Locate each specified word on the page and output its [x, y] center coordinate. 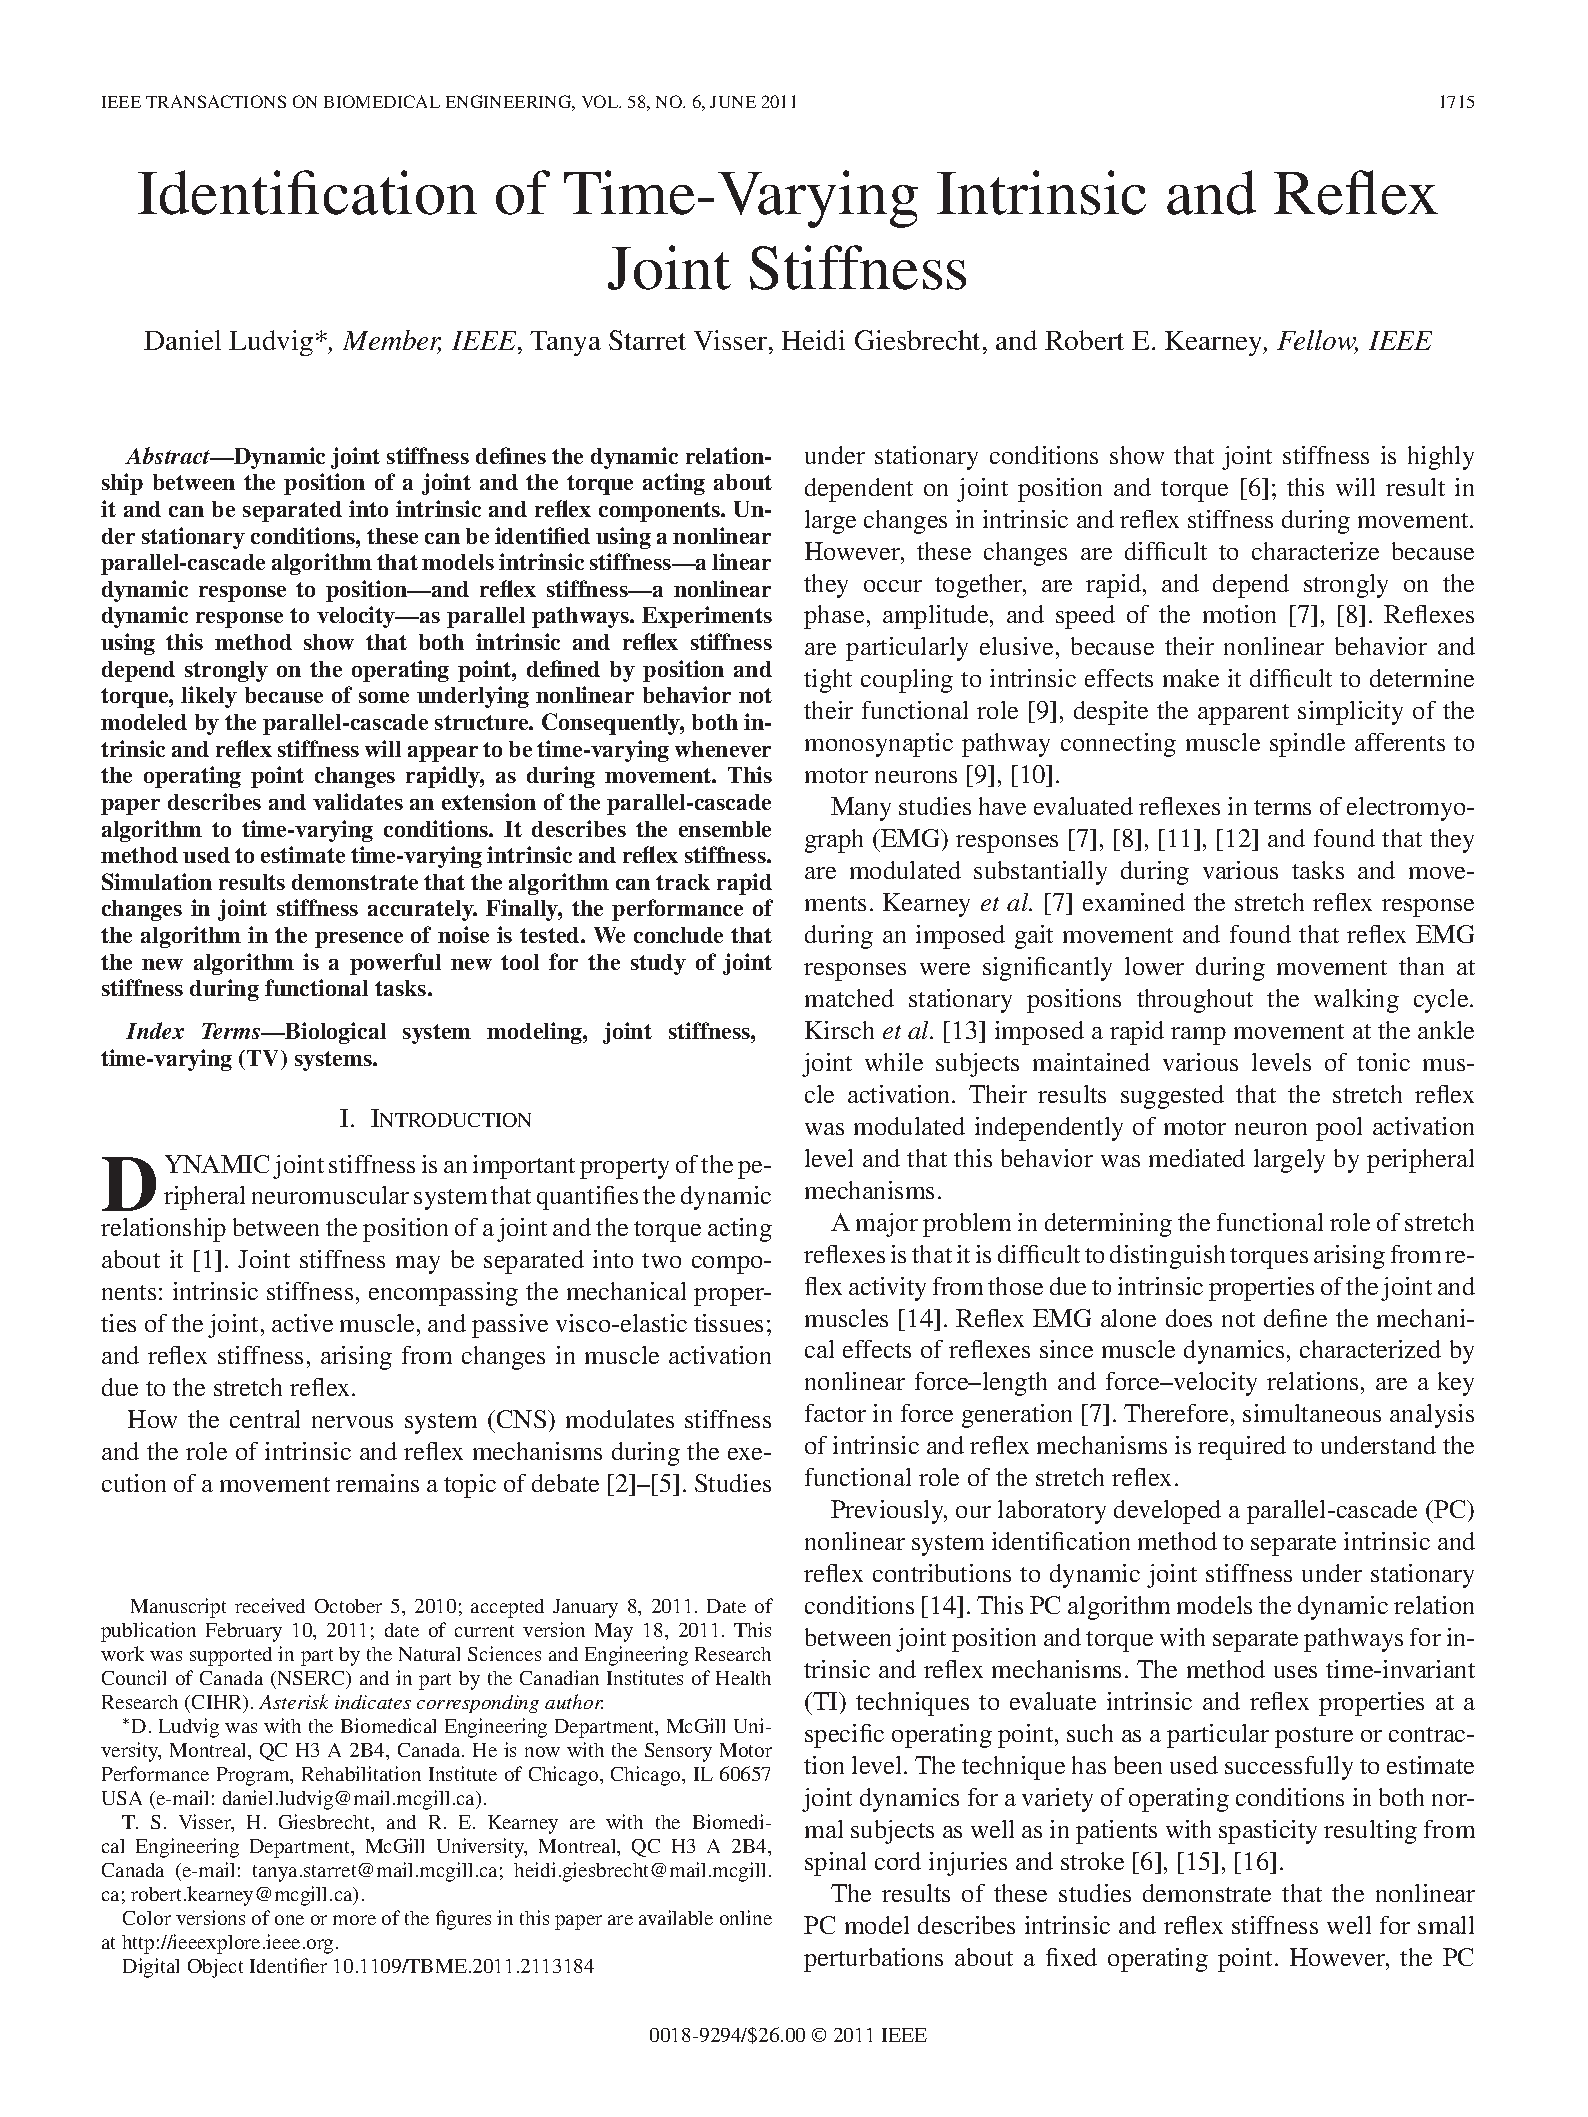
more [354, 1920]
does [1189, 1318]
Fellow [1317, 342]
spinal [835, 1864]
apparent [1243, 714]
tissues [728, 1323]
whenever [723, 749]
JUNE [733, 102]
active [302, 1323]
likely [209, 697]
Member [392, 342]
